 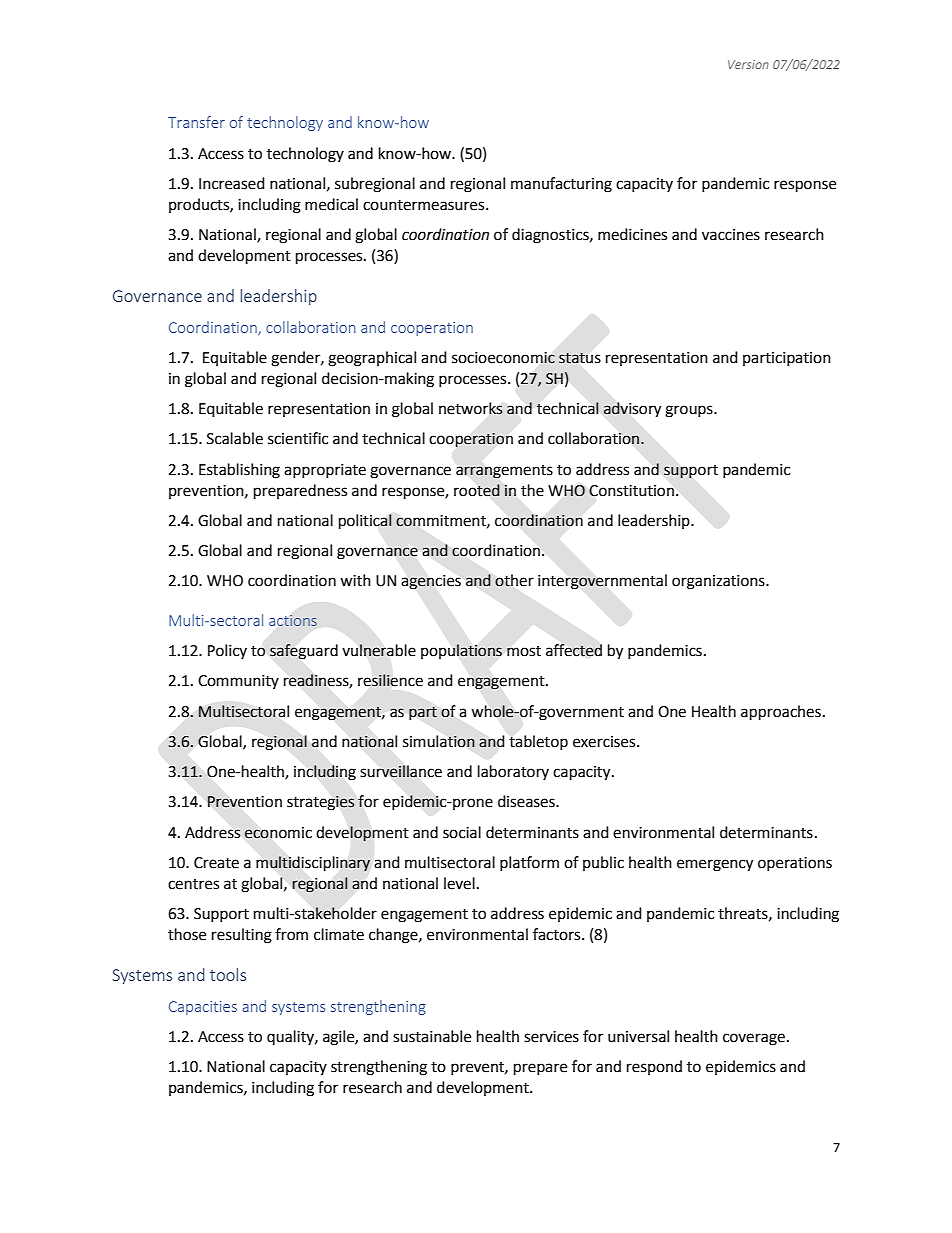 I want to click on Capacities, so click(x=203, y=1008).
